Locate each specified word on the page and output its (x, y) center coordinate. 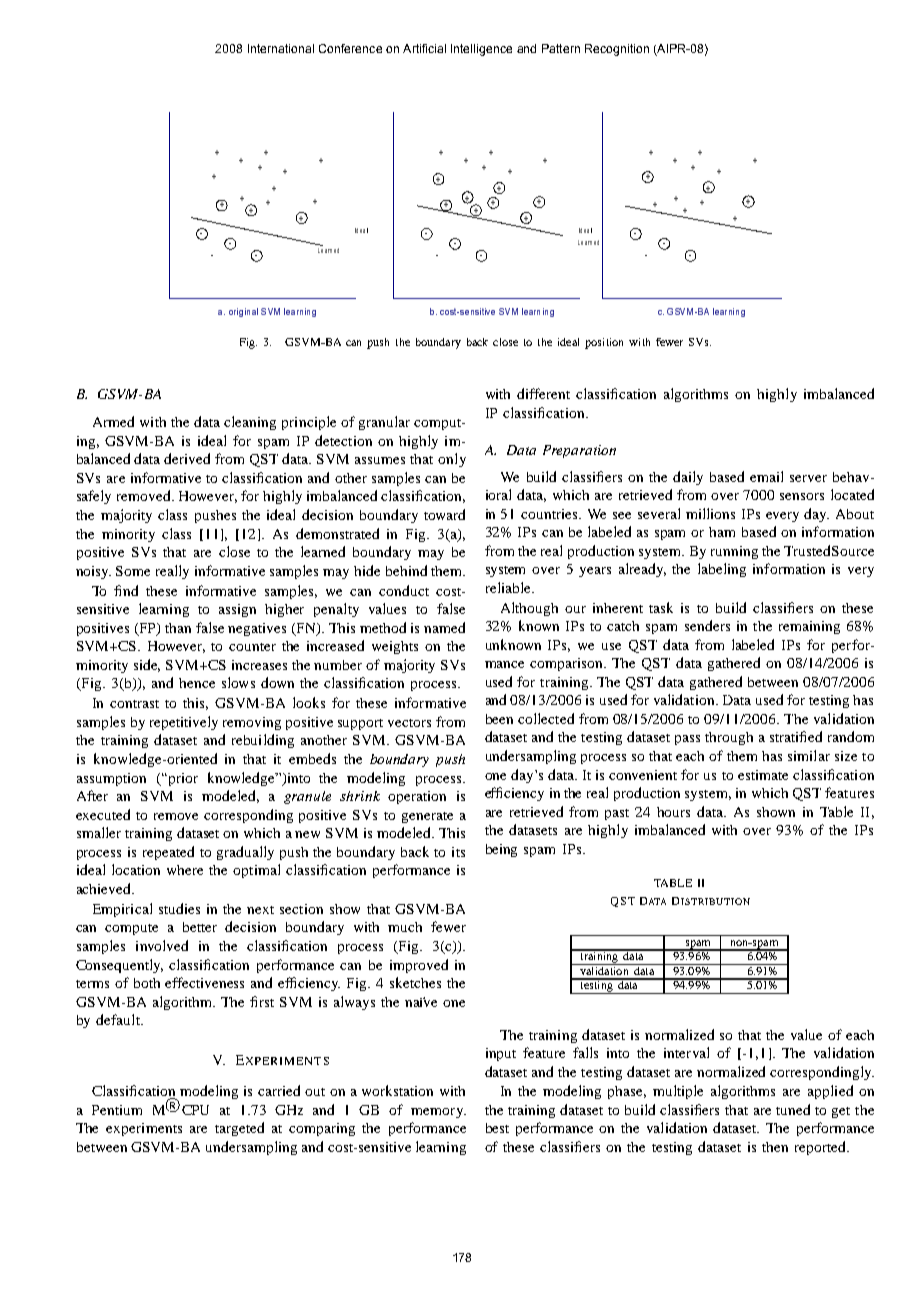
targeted (239, 1129)
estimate (763, 775)
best (497, 1128)
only (452, 460)
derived (187, 458)
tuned (793, 1109)
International (281, 48)
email (766, 476)
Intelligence (481, 50)
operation (417, 797)
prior (182, 779)
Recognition (617, 50)
